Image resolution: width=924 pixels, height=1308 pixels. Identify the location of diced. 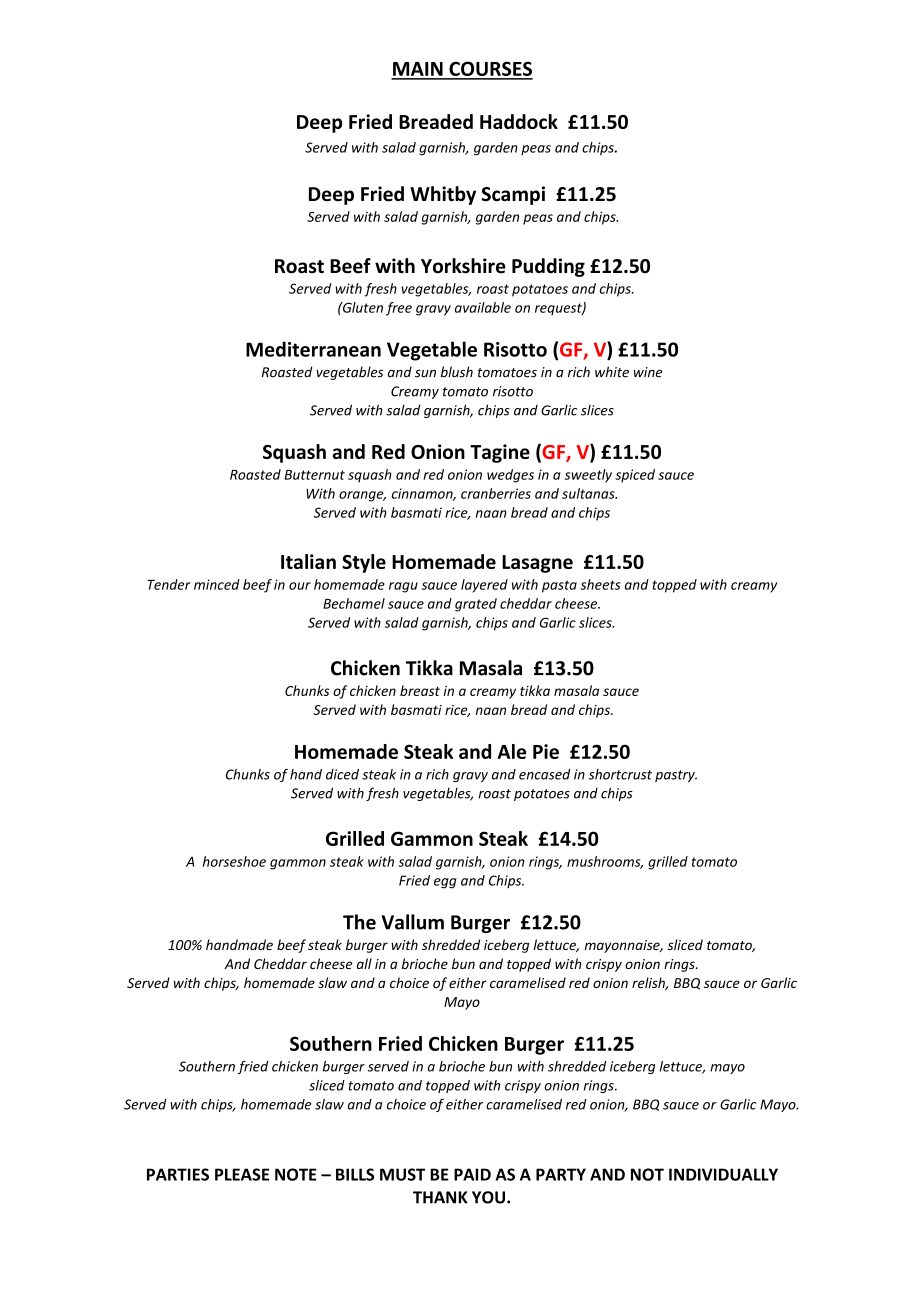
(342, 774).
